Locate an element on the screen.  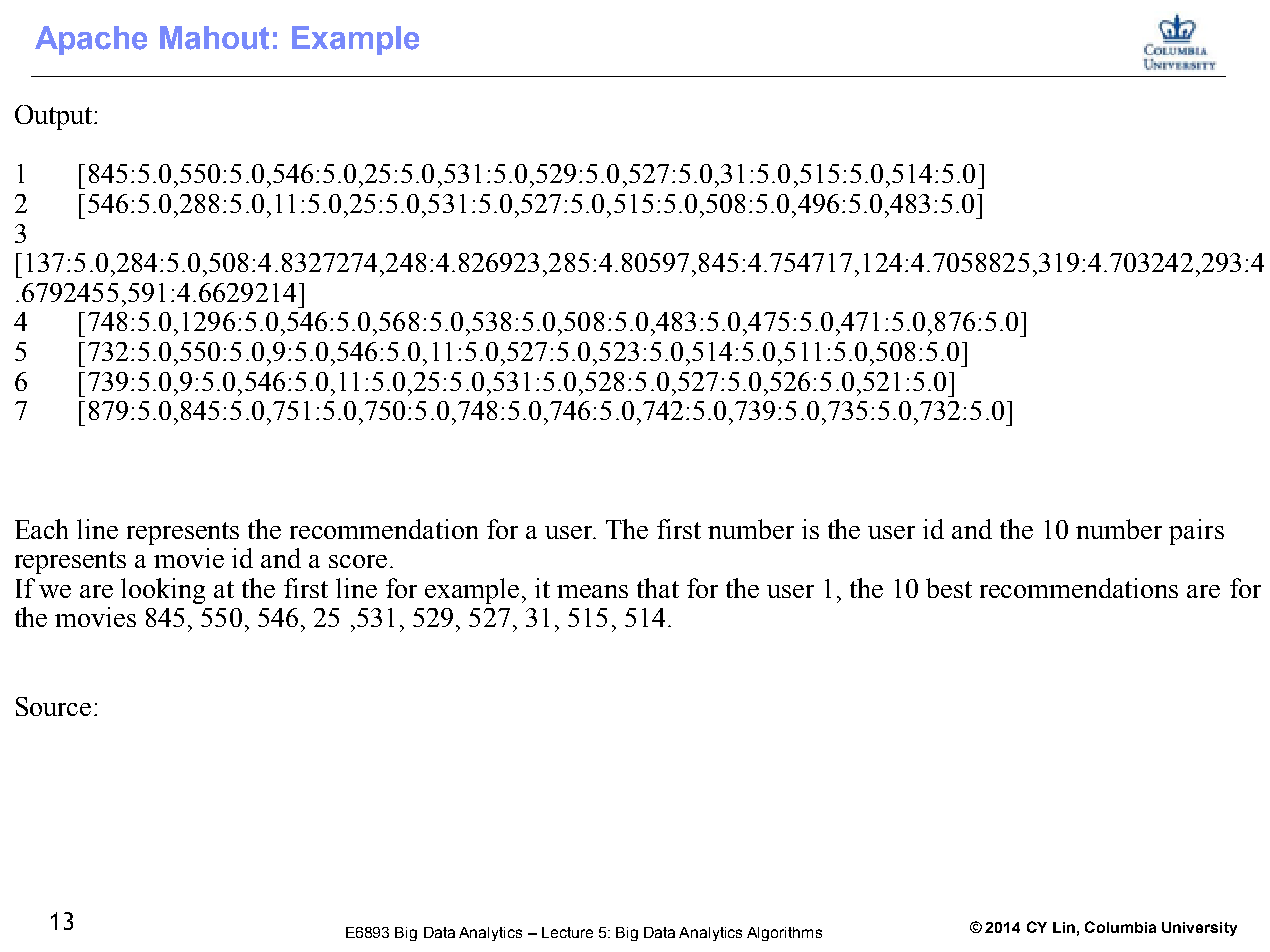
pairs is located at coordinates (1196, 532).
